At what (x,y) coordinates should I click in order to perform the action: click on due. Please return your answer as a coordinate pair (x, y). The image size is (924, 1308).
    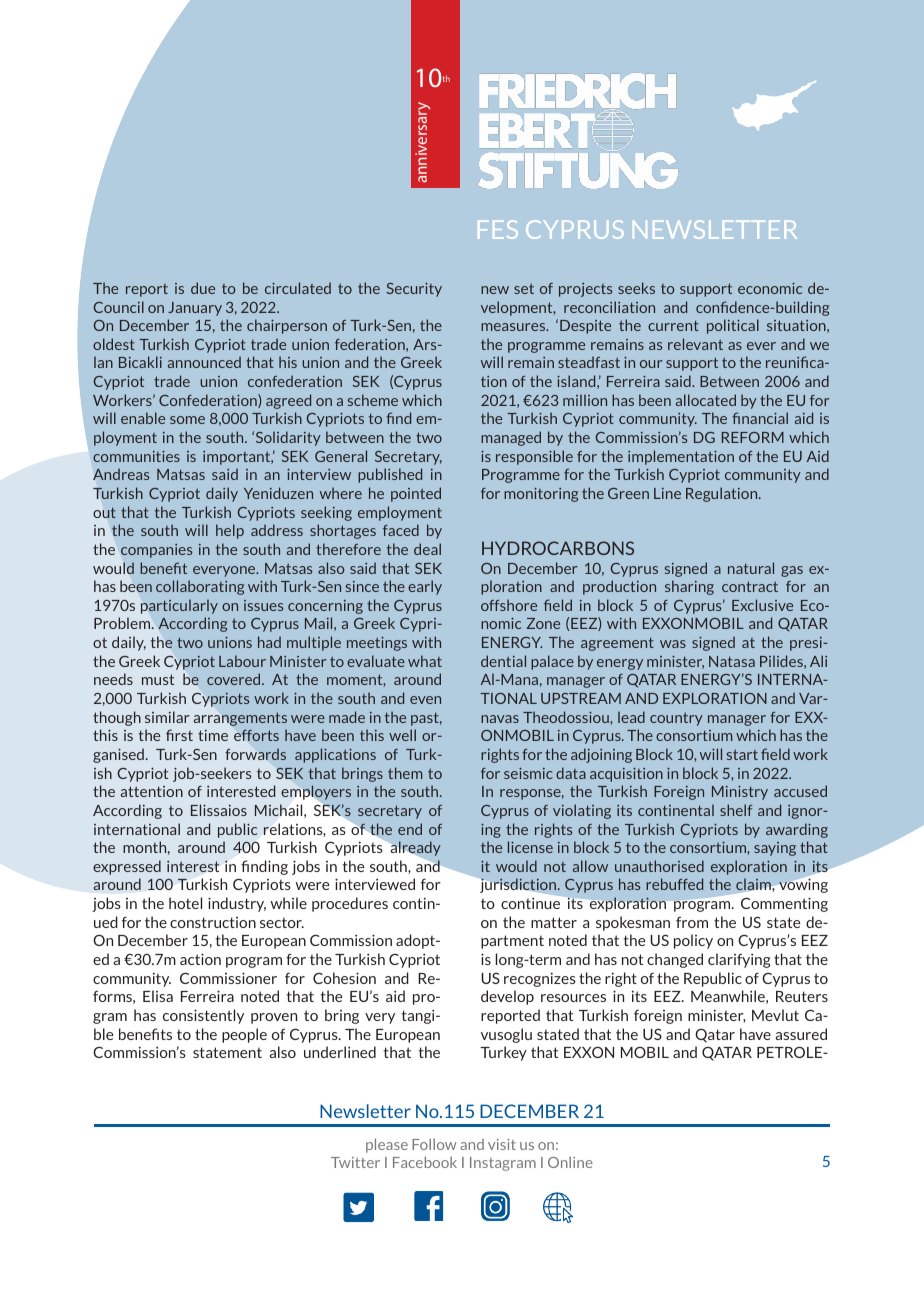
    Looking at the image, I should click on (203, 288).
